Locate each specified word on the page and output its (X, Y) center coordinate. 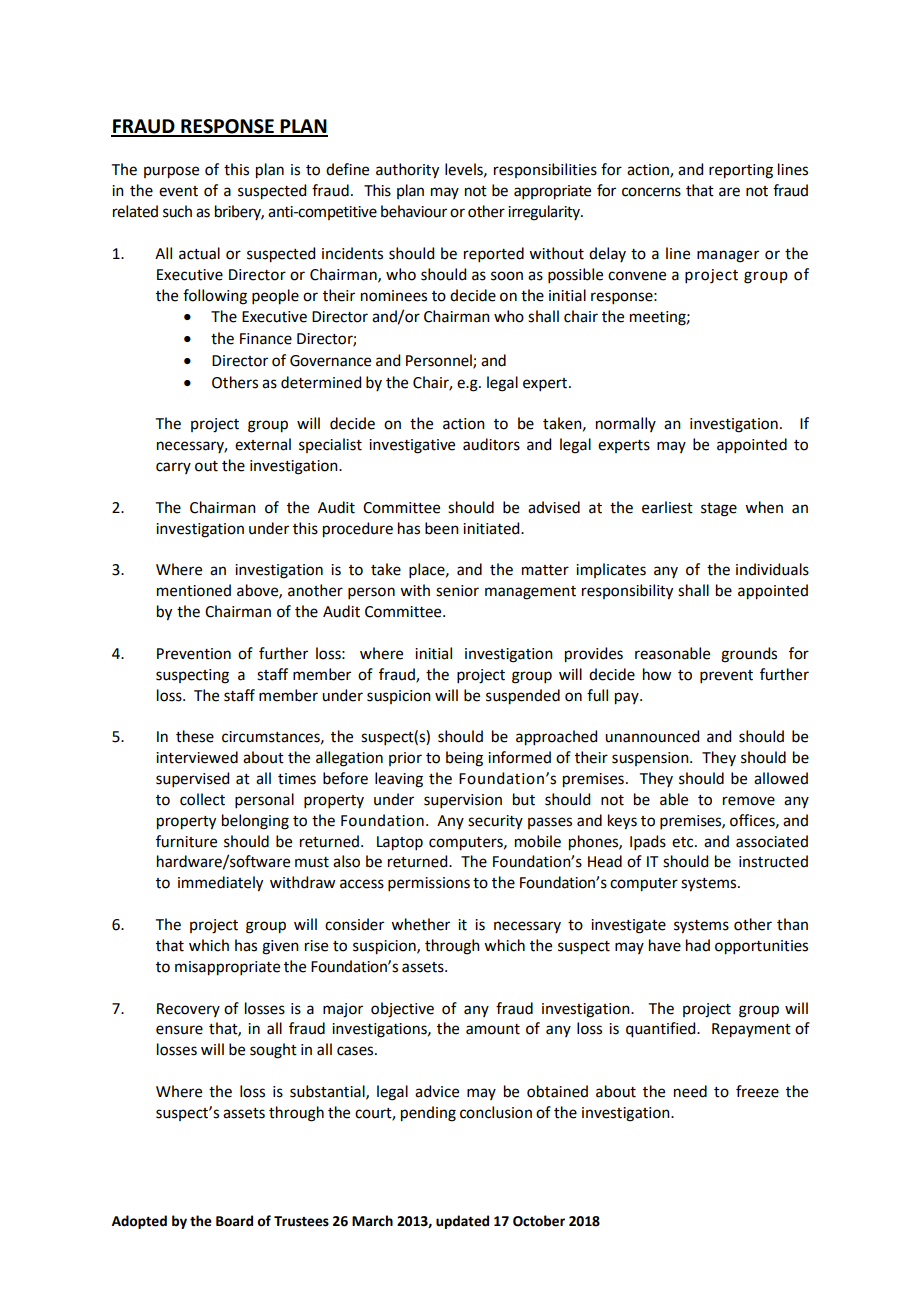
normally (626, 424)
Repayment (751, 1030)
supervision (463, 801)
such (177, 211)
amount (493, 1029)
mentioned (194, 590)
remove (749, 801)
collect (202, 799)
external (263, 444)
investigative (412, 446)
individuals (772, 569)
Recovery (188, 1010)
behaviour (414, 211)
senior (457, 591)
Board (234, 1221)
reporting (741, 171)
